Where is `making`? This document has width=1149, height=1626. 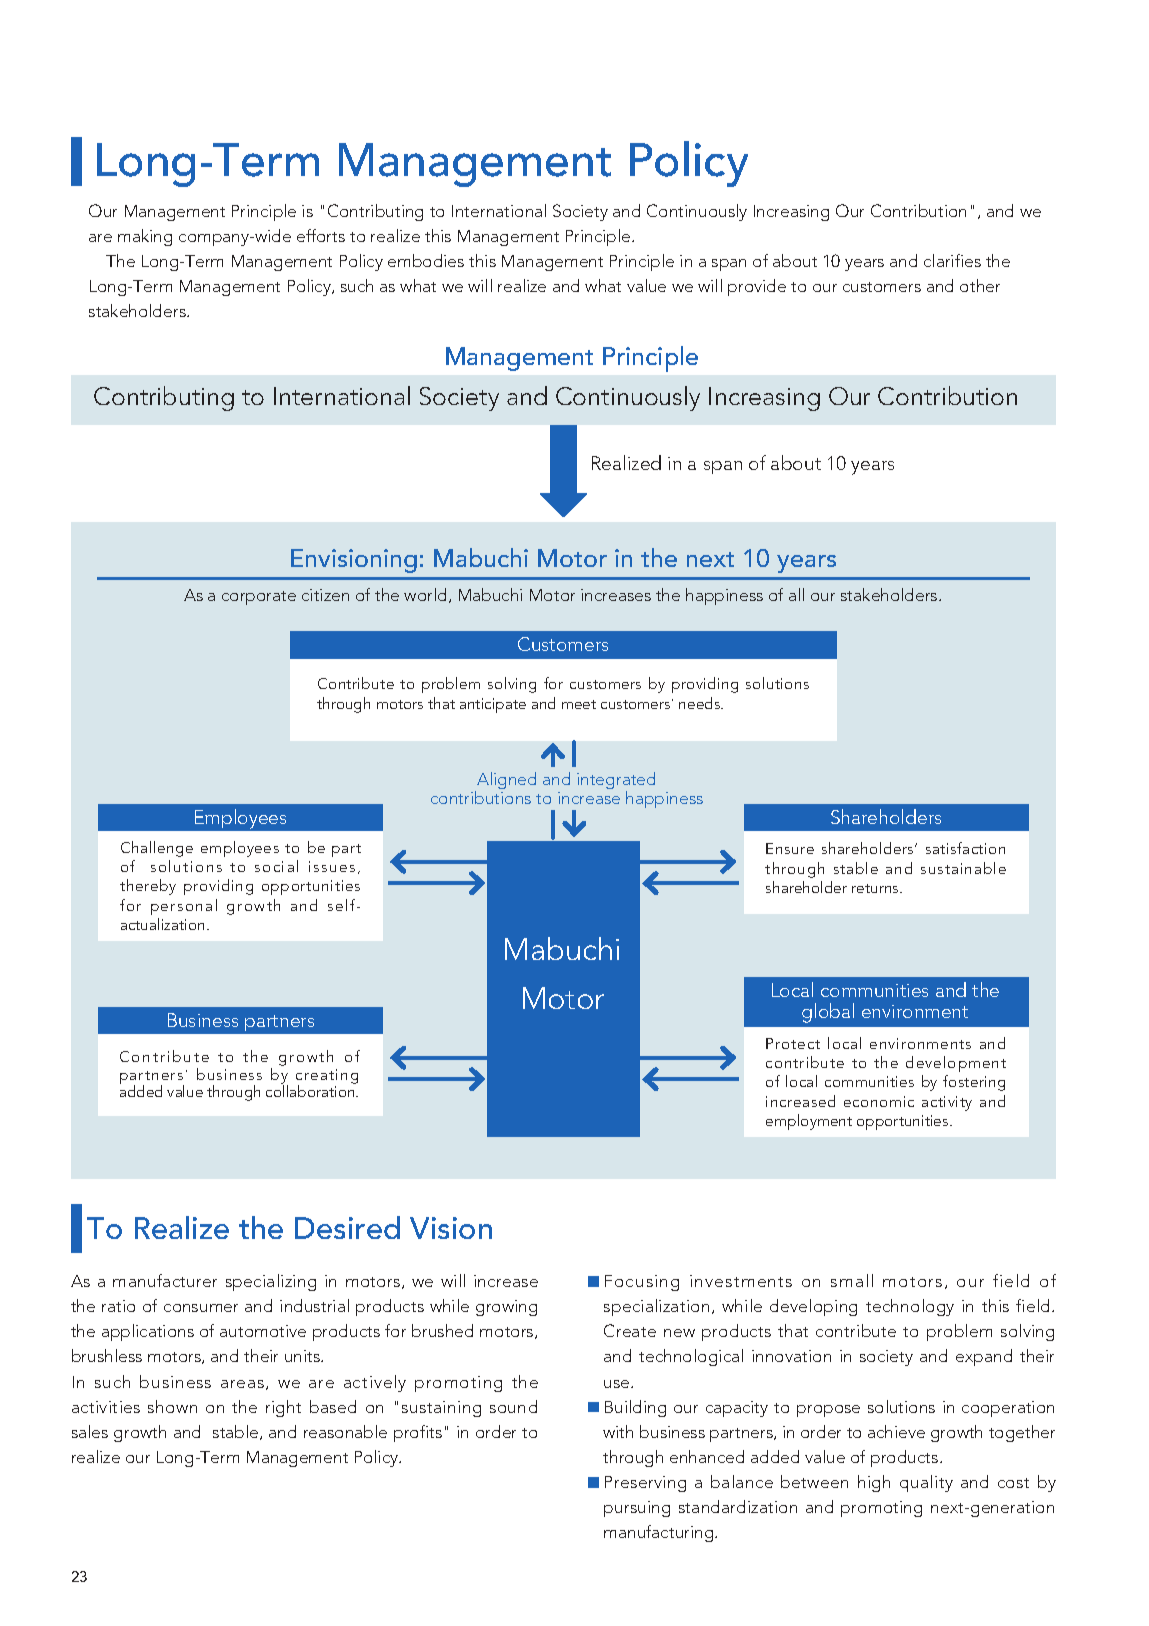
making is located at coordinates (145, 237).
